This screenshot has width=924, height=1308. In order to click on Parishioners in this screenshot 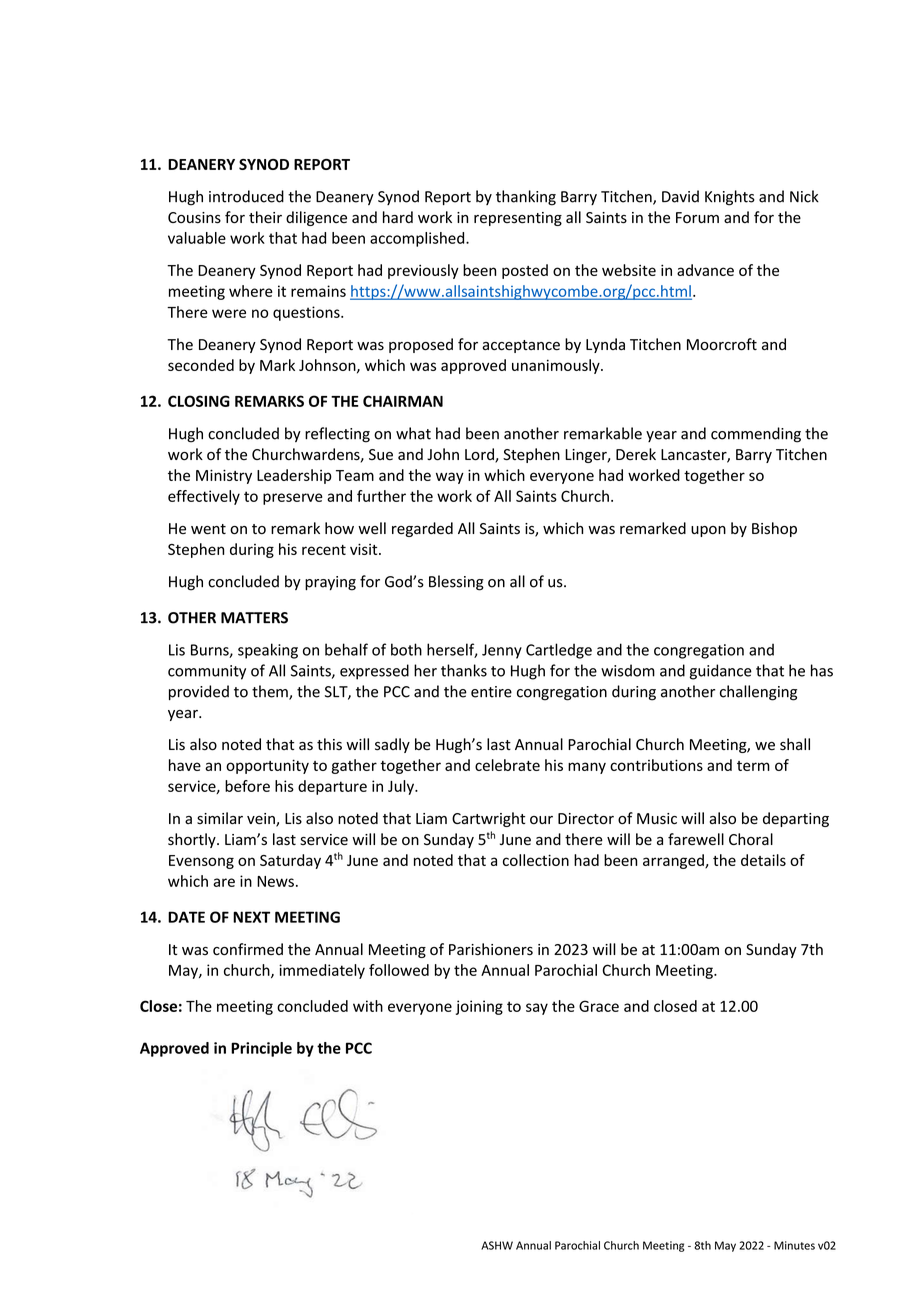, I will do `click(491, 949)`.
